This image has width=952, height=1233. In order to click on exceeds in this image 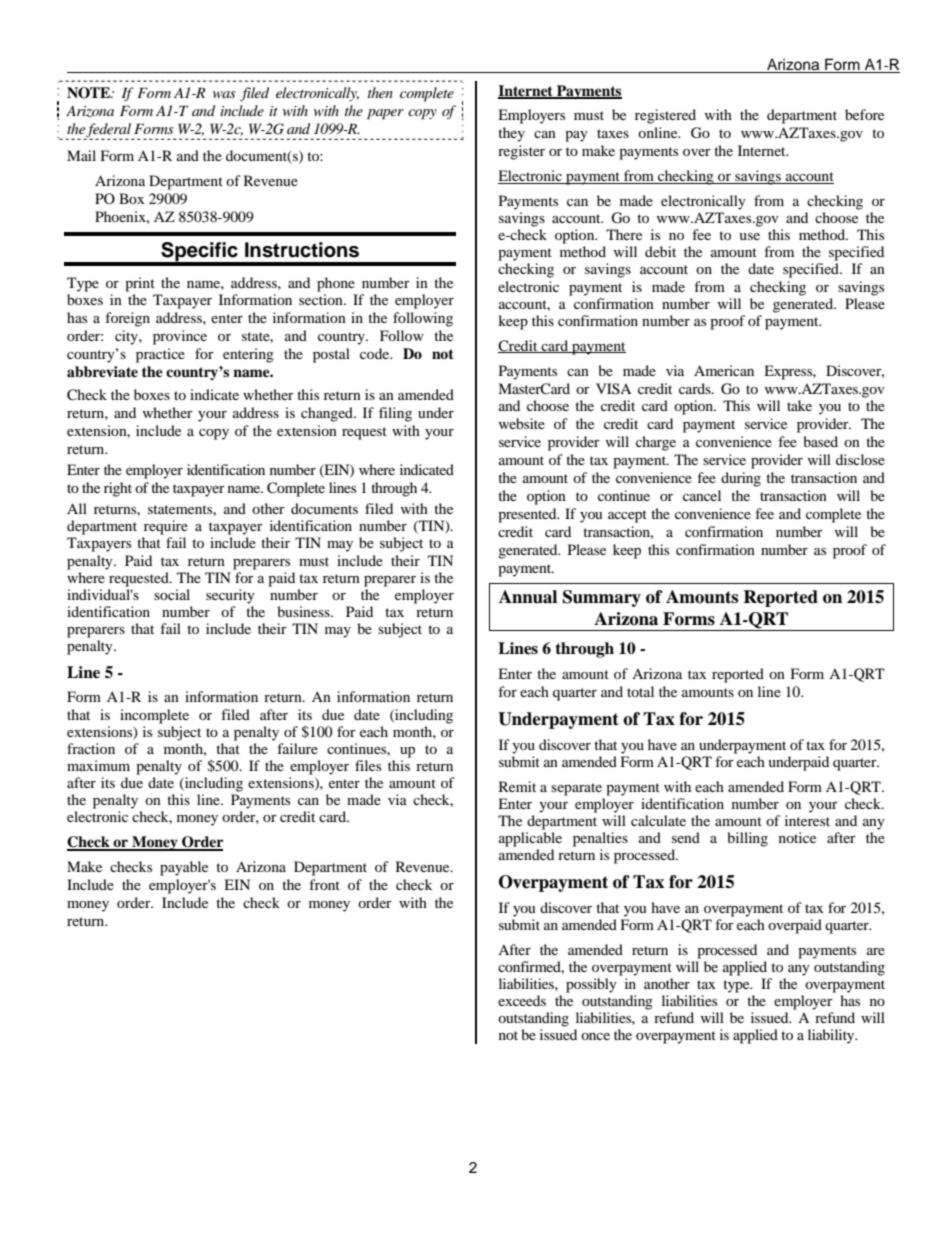, I will do `click(522, 1000)`.
